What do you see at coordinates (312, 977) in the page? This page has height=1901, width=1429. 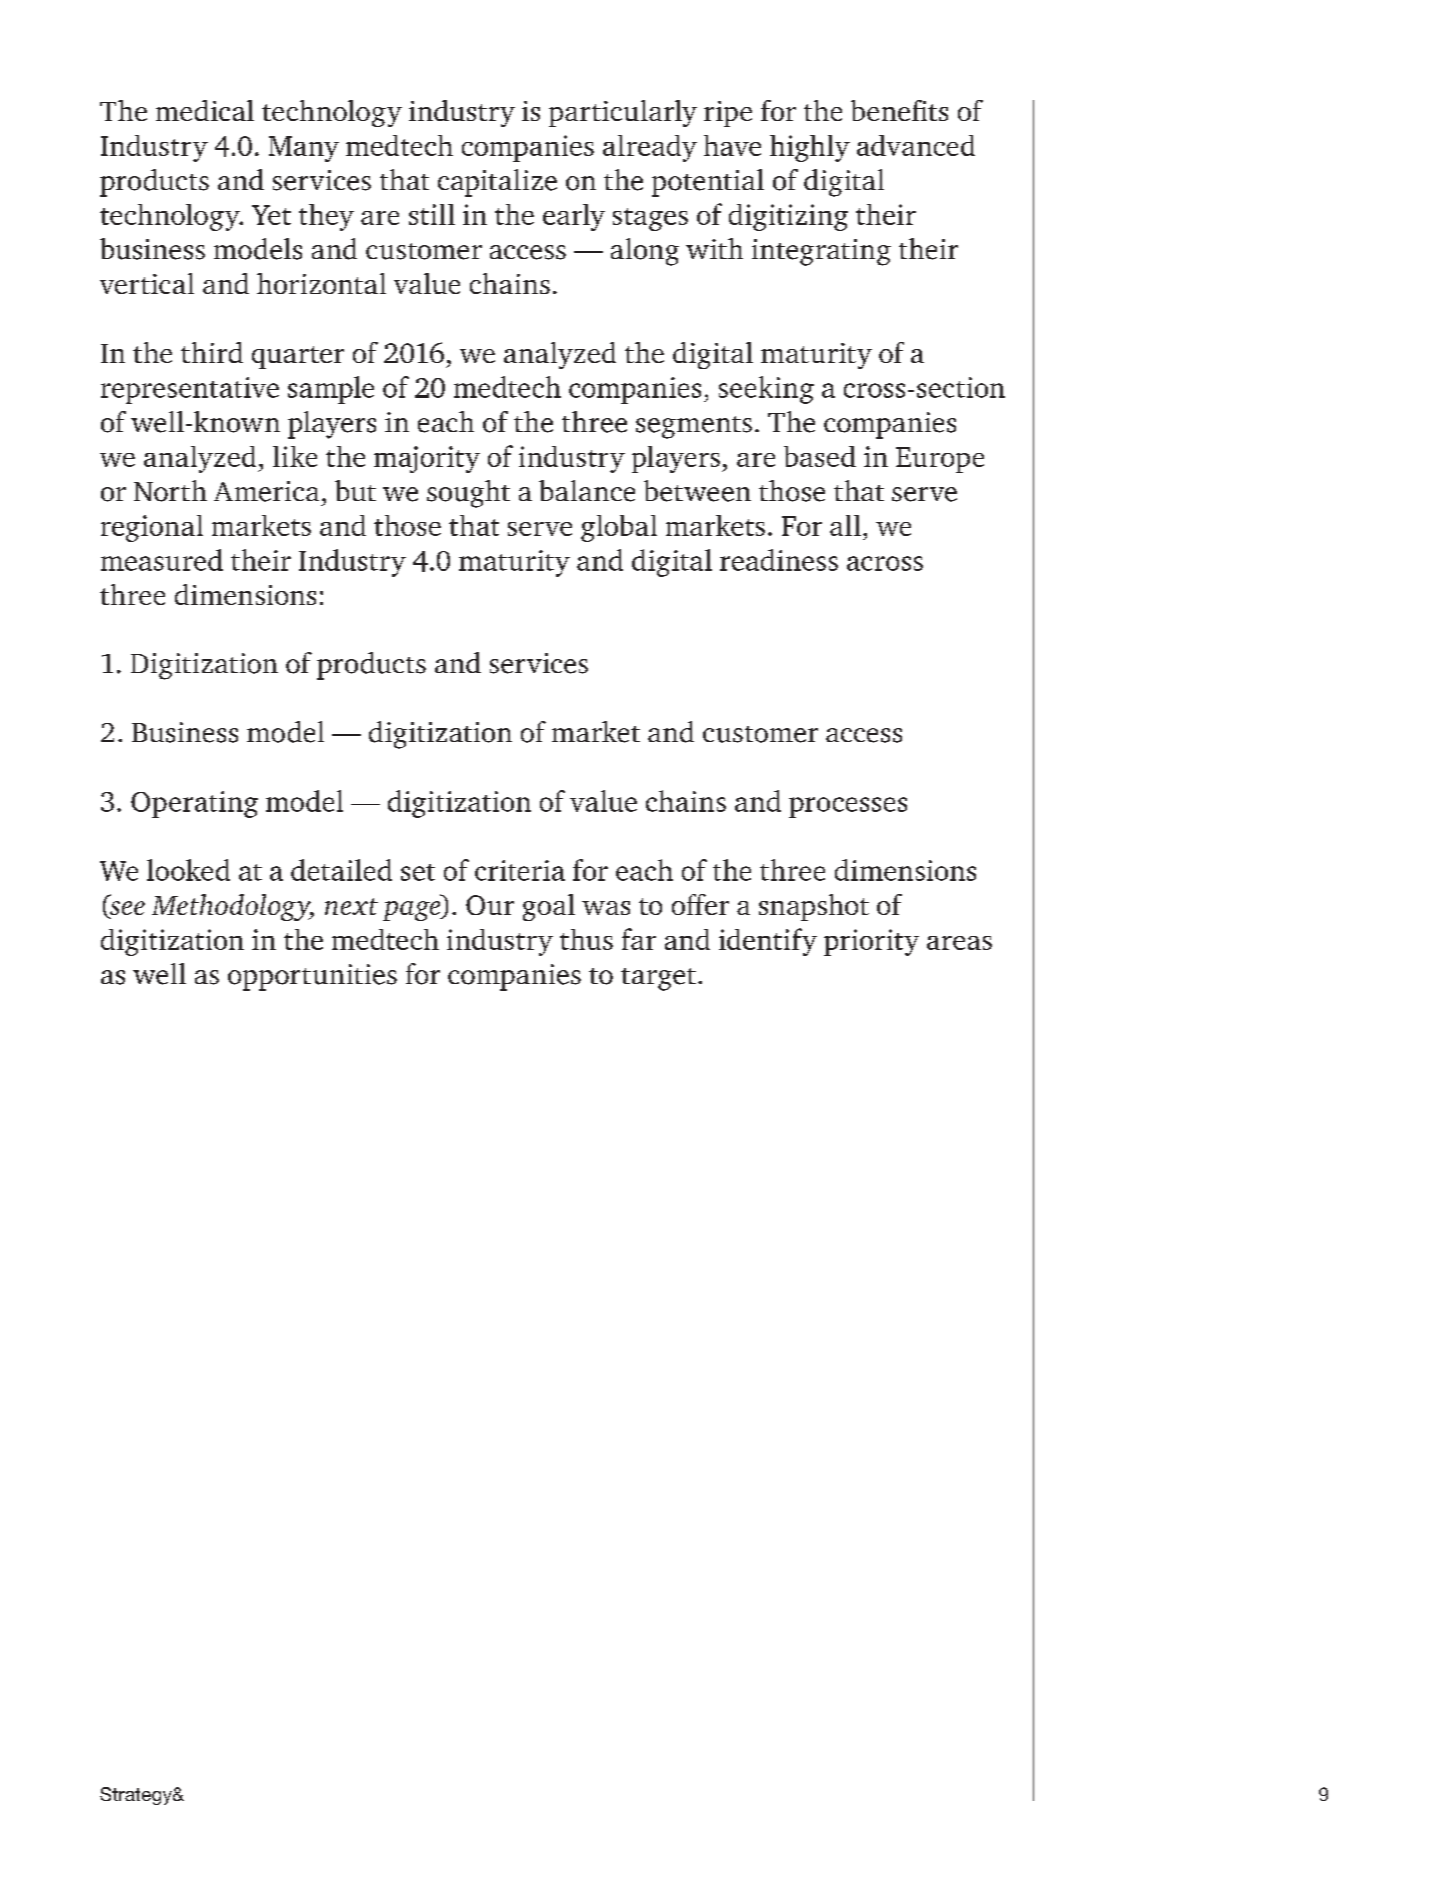 I see `opportunities` at bounding box center [312, 977].
